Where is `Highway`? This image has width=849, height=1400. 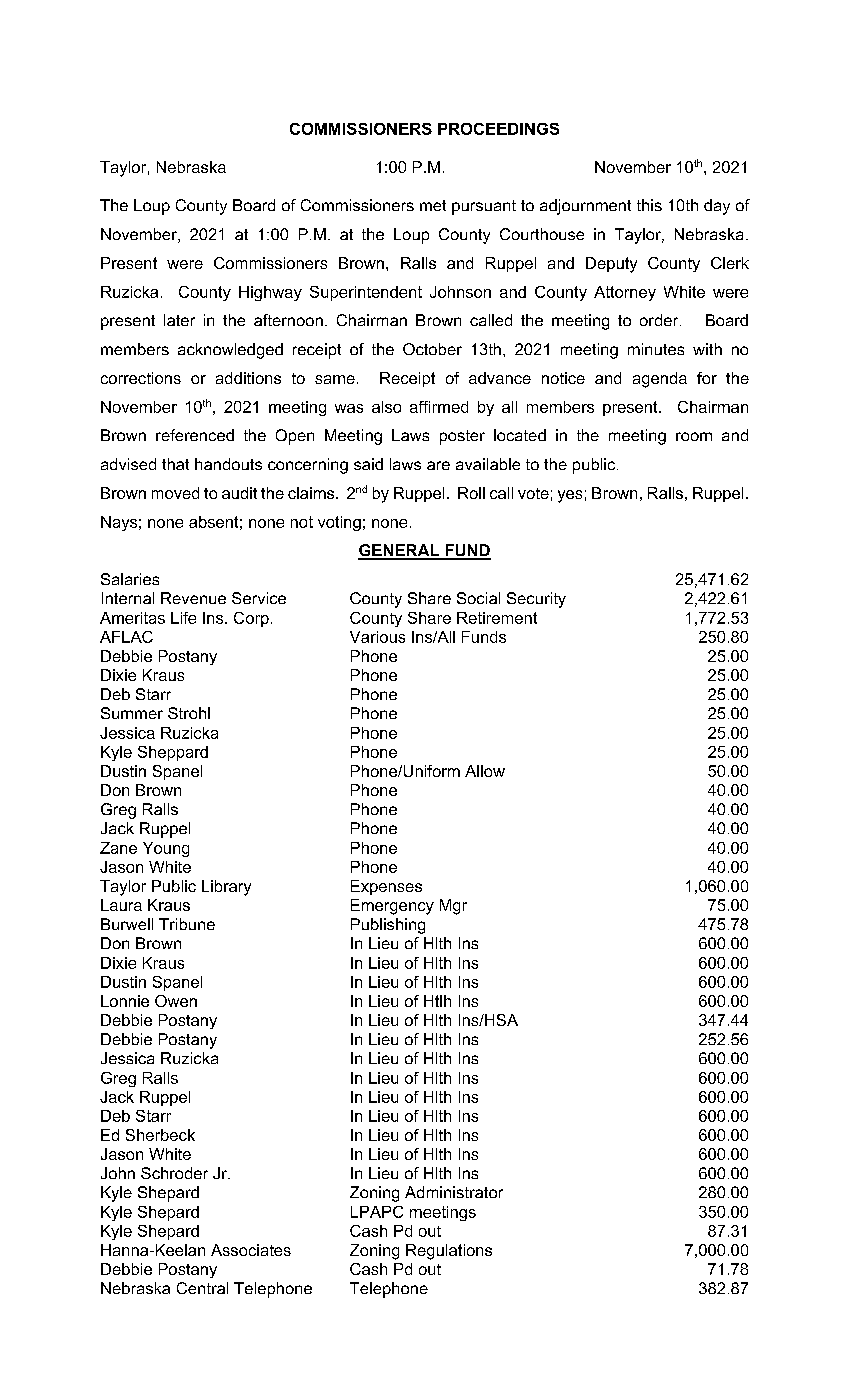
Highway is located at coordinates (270, 293).
